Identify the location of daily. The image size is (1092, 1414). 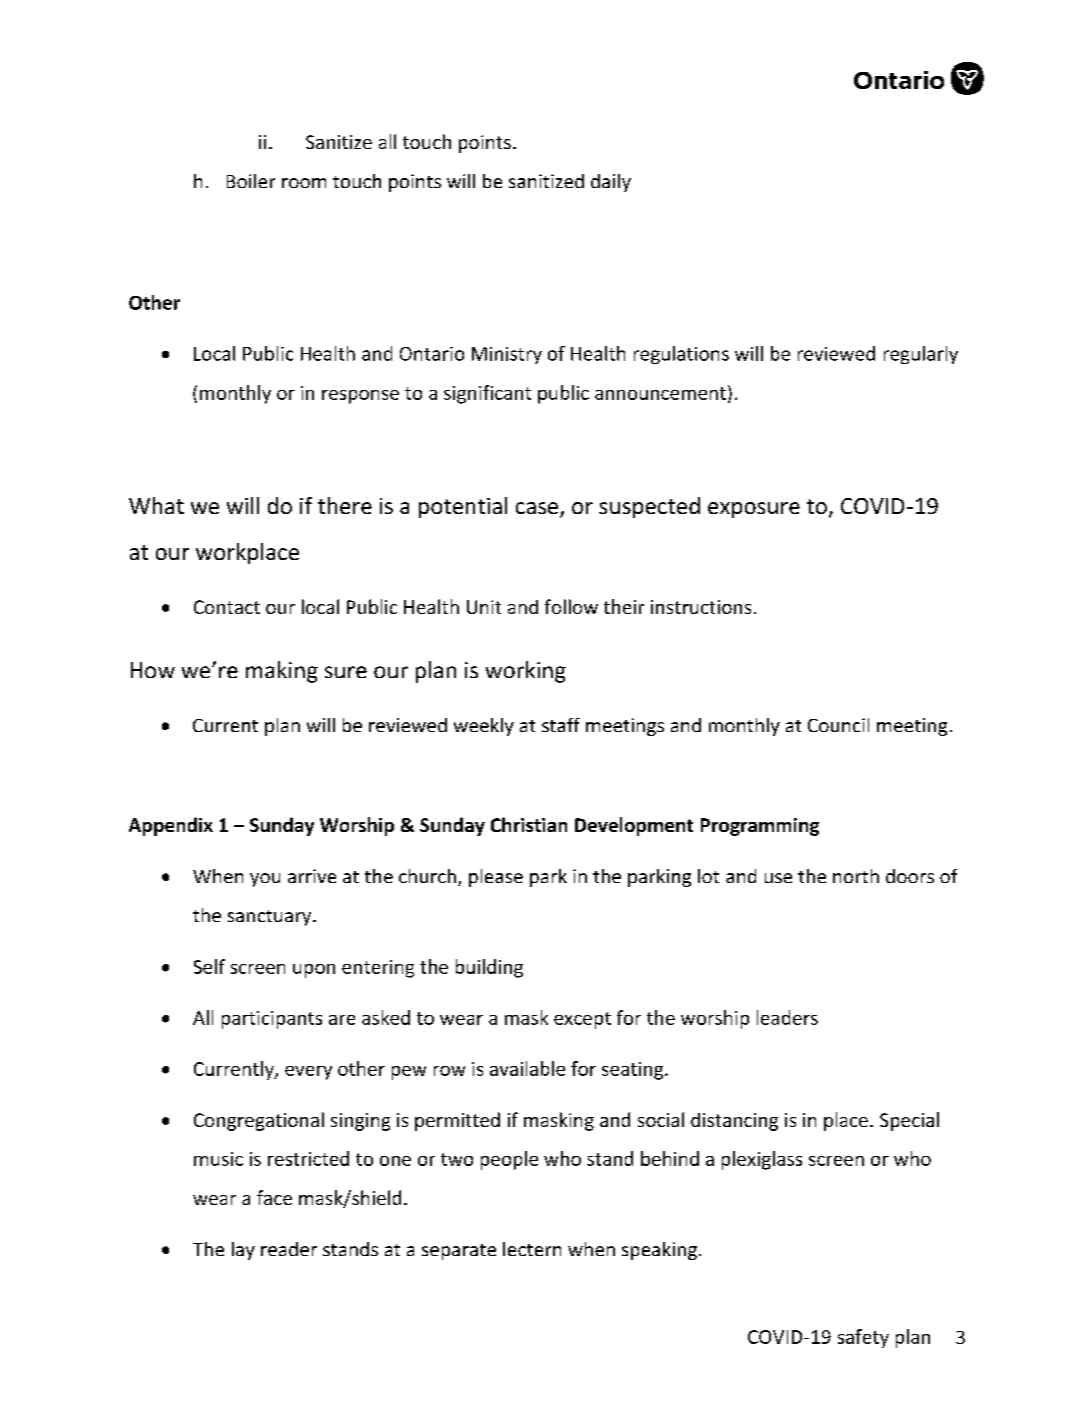
(611, 183).
